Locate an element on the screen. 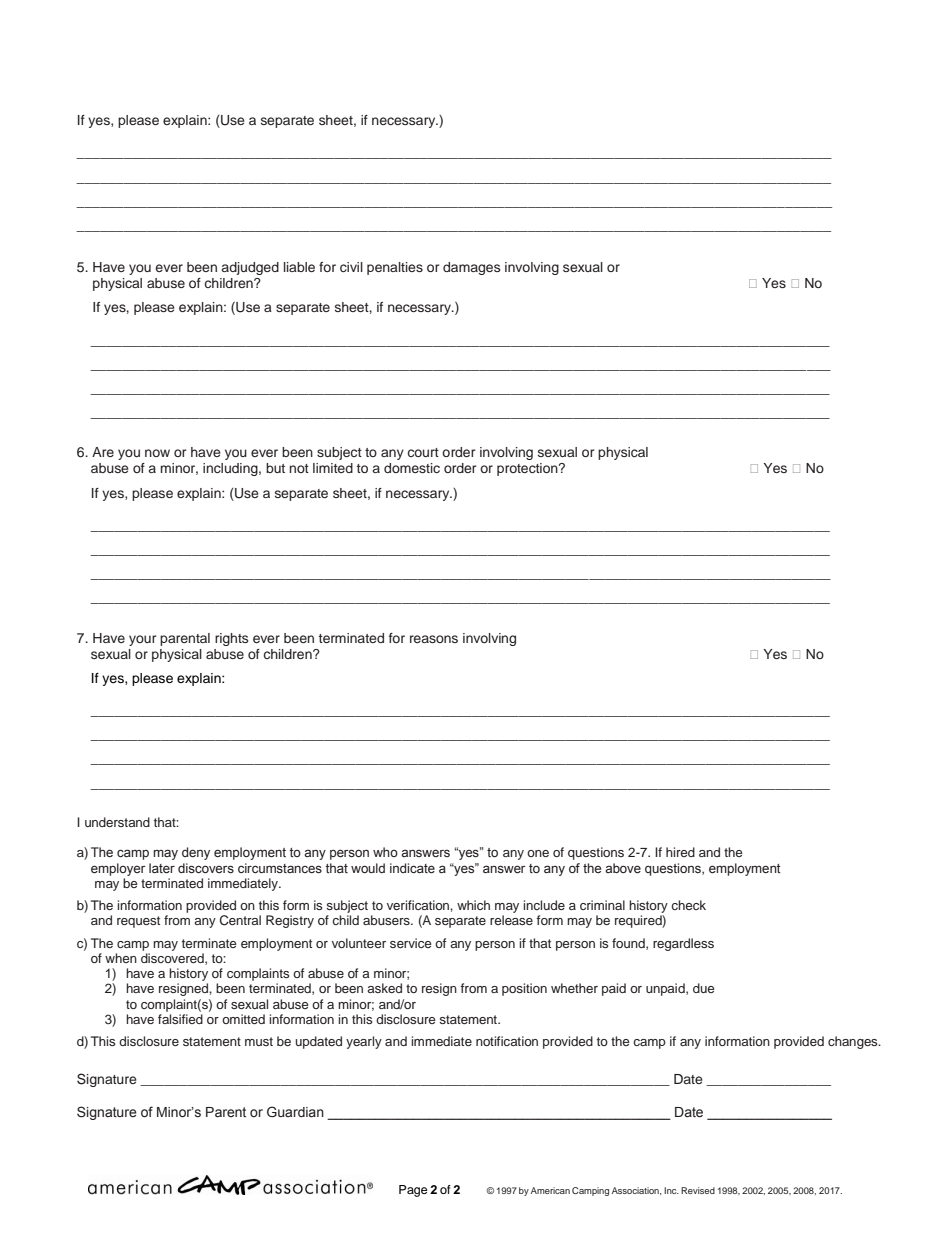  penalties is located at coordinates (395, 268).
